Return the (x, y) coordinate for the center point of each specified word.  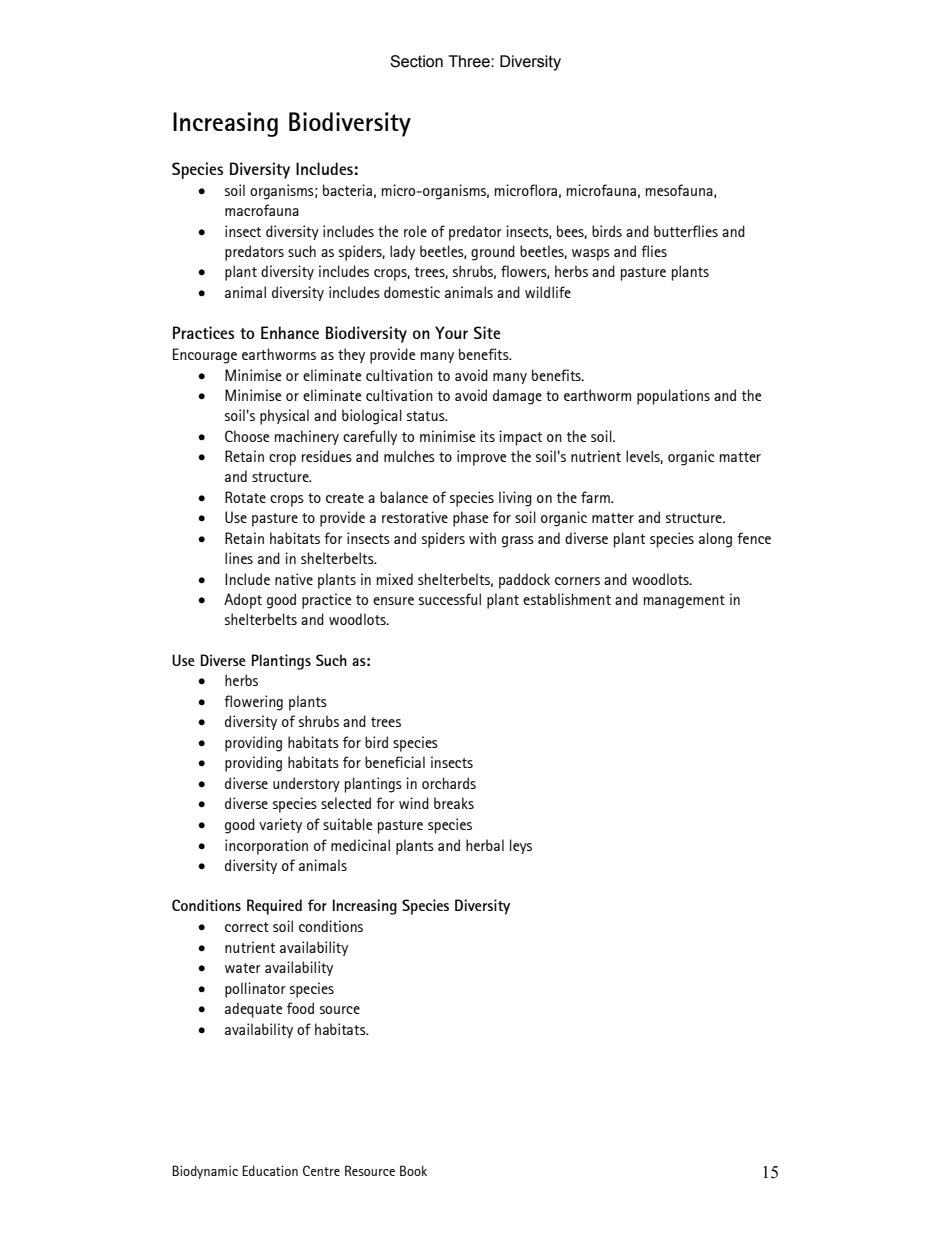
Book (413, 1170)
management (684, 602)
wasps (591, 255)
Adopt (243, 601)
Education (270, 1170)
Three (470, 61)
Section (416, 61)
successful (450, 599)
